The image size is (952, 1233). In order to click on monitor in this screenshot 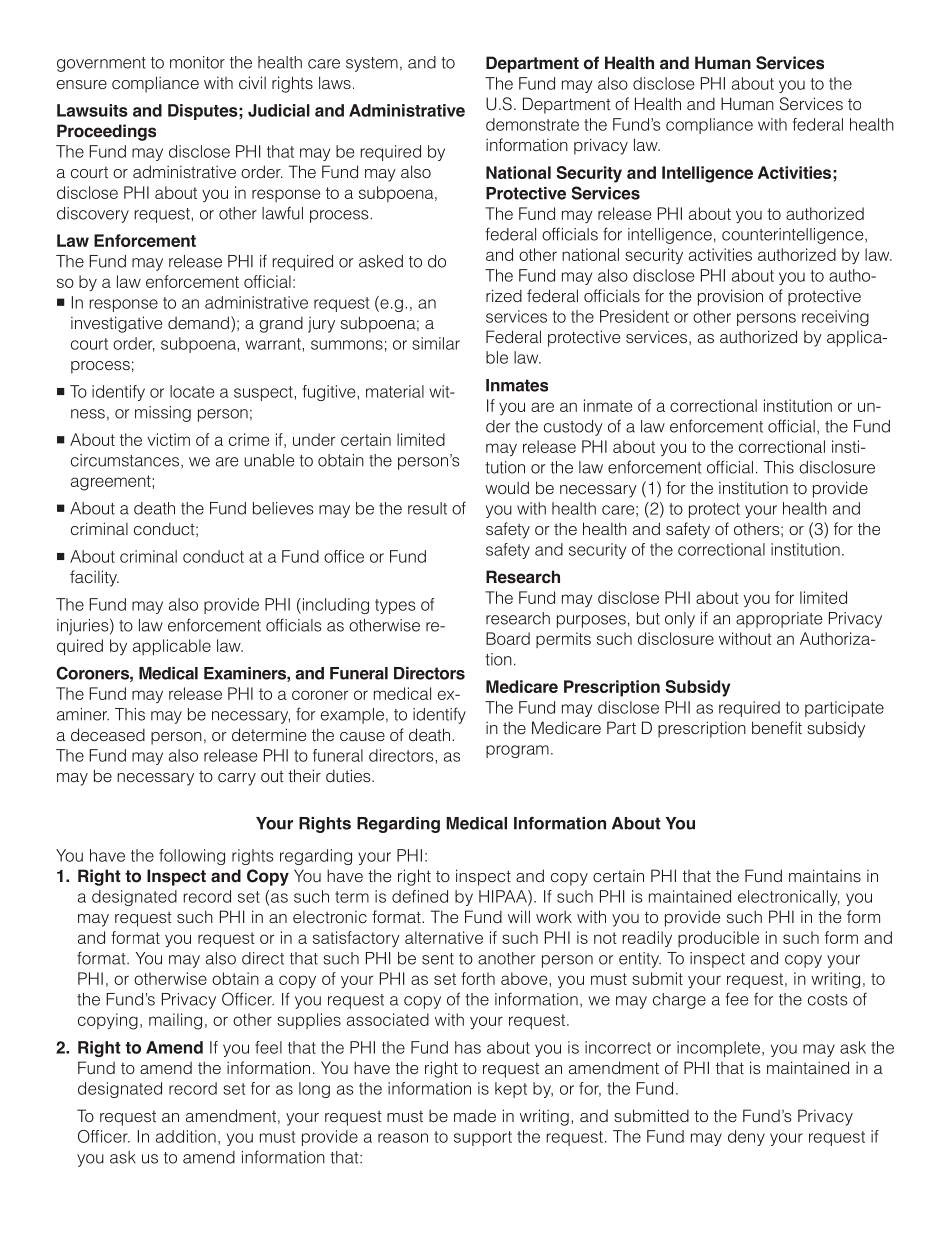, I will do `click(197, 62)`.
